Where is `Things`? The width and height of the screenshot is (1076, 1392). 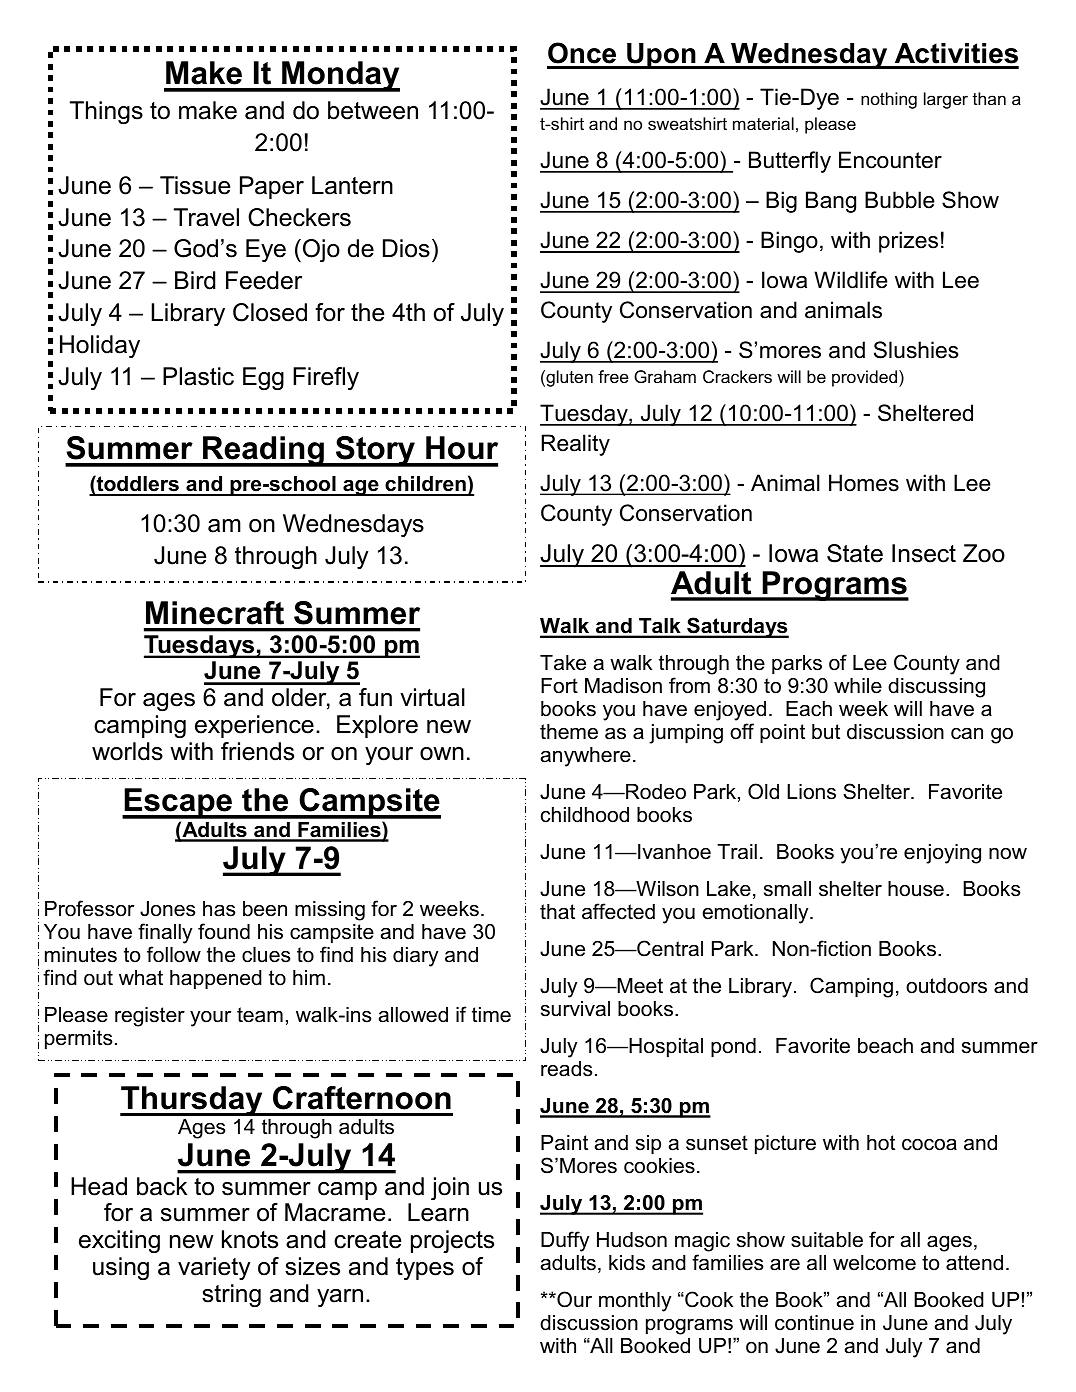 Things is located at coordinates (106, 112).
